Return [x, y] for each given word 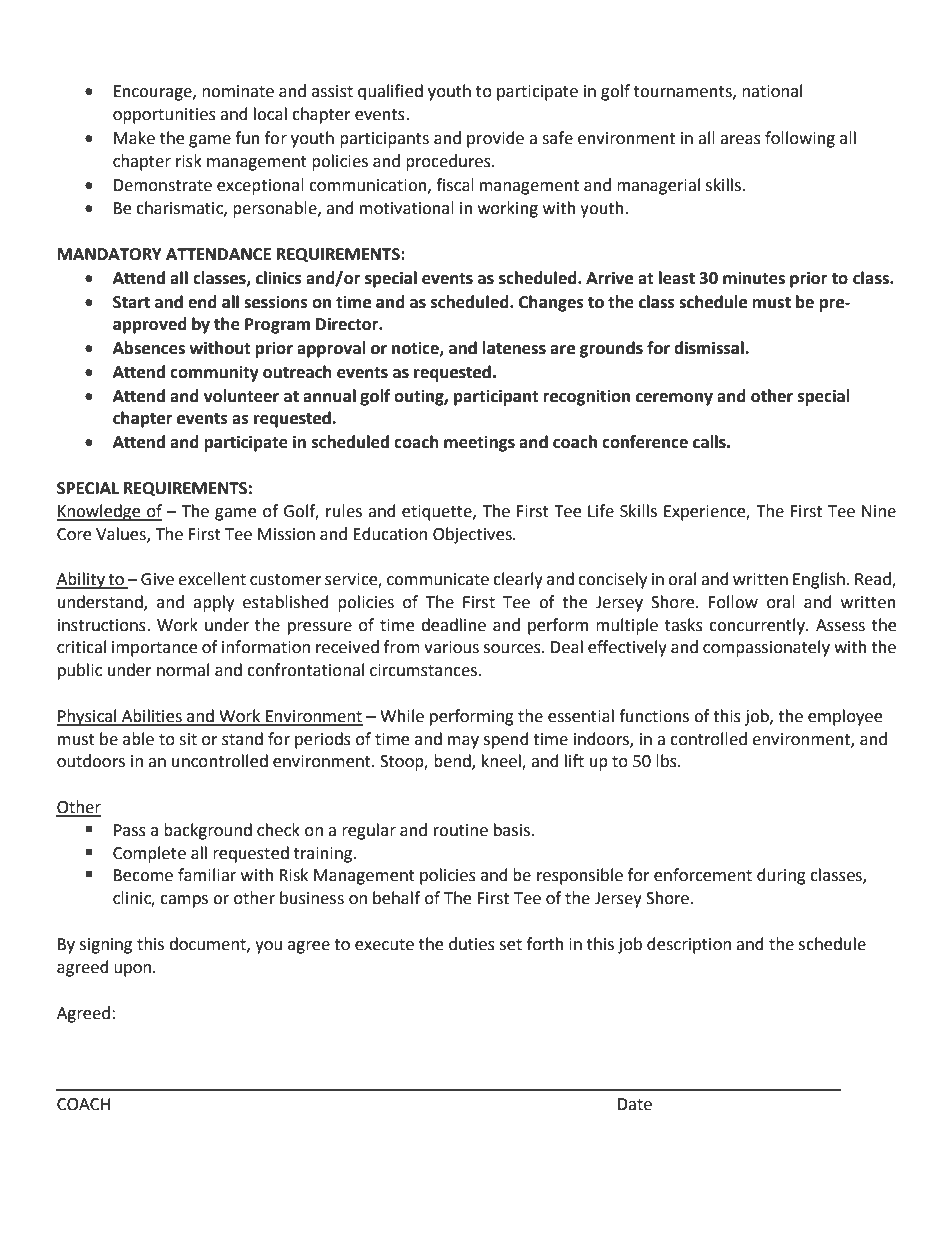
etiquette [438, 513]
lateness [514, 348]
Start [131, 302]
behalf [396, 898]
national [772, 91]
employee [845, 717]
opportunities [164, 116]
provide [495, 139]
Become [143, 875]
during [781, 876]
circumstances [423, 670]
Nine [879, 511]
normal [183, 670]
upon [134, 970]
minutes [754, 278]
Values [122, 534]
